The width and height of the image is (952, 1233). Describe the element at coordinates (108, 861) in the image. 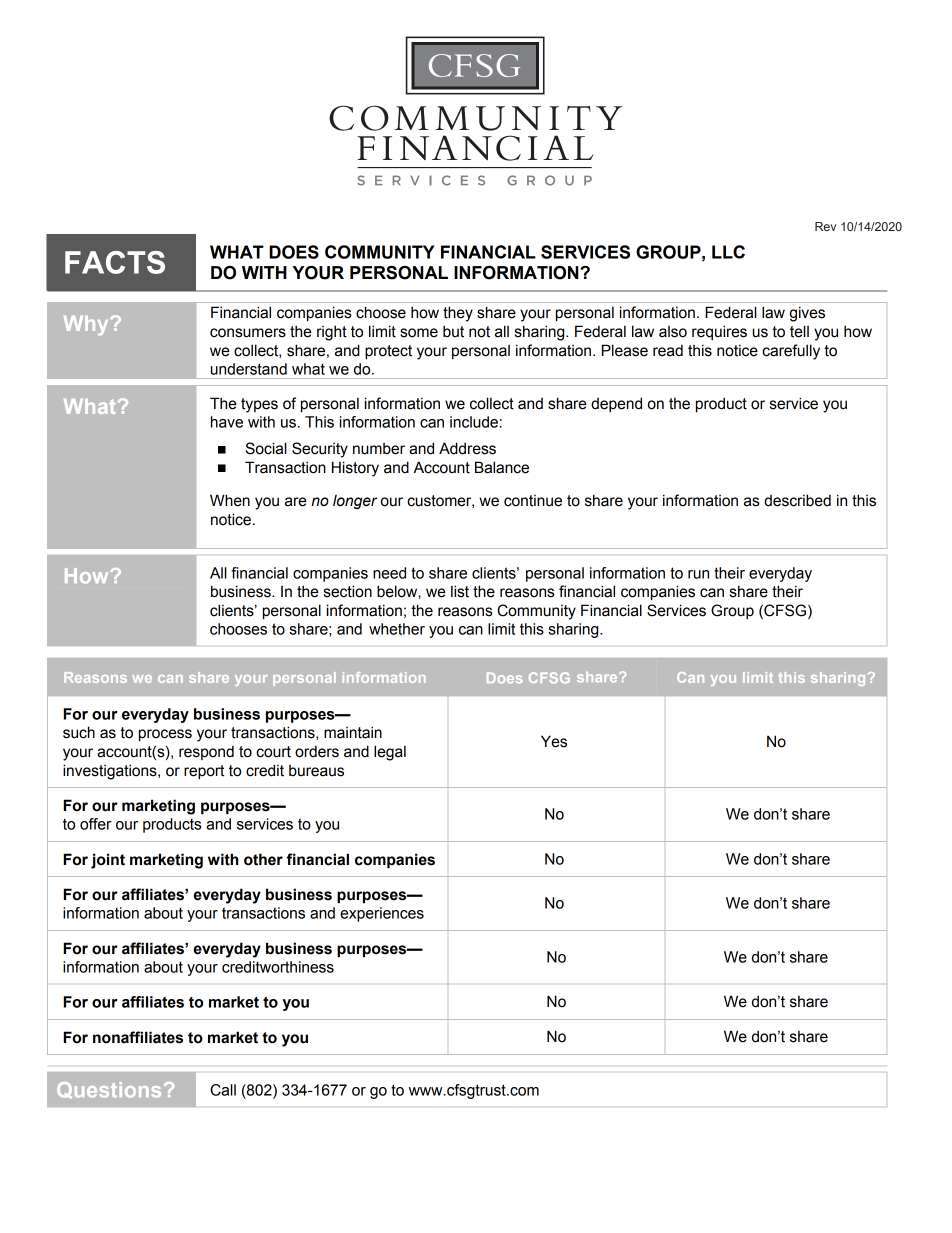

I see `joint` at that location.
